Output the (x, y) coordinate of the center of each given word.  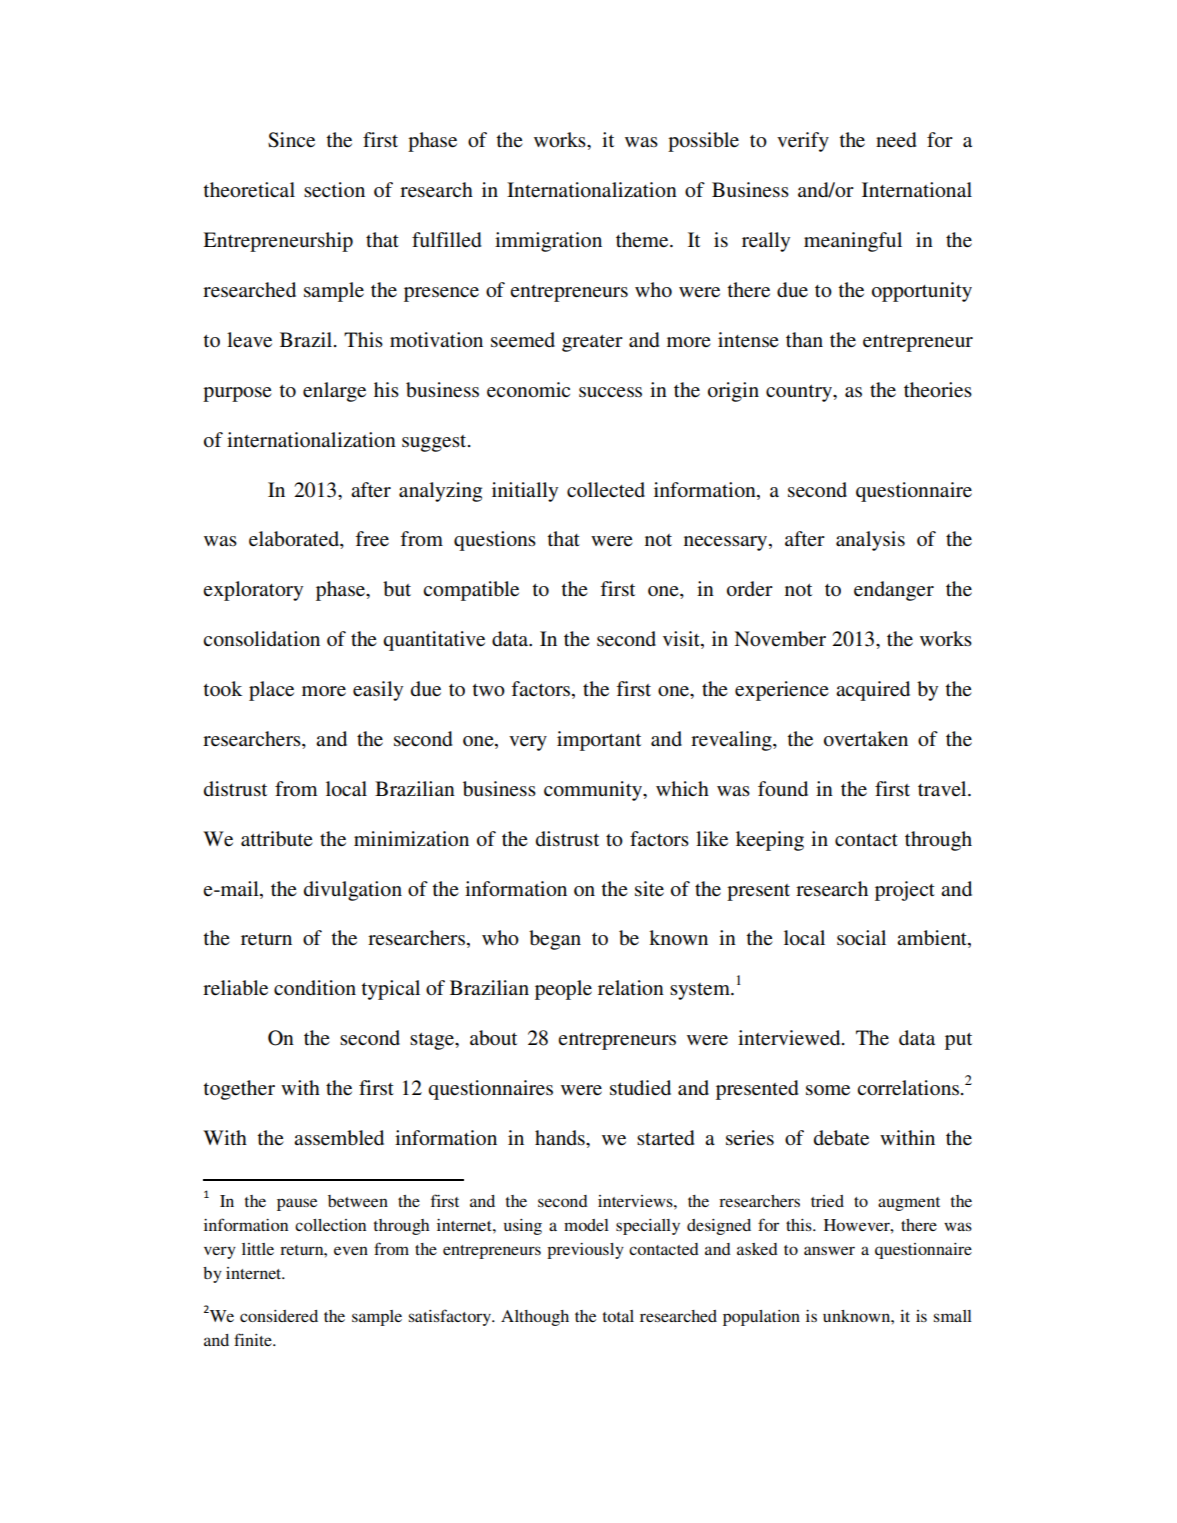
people (563, 990)
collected (606, 490)
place (271, 691)
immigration (548, 242)
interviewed (790, 1038)
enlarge (334, 392)
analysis (870, 541)
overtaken (866, 739)
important (599, 741)
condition (315, 988)
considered (279, 1316)
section (334, 190)
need (896, 140)
